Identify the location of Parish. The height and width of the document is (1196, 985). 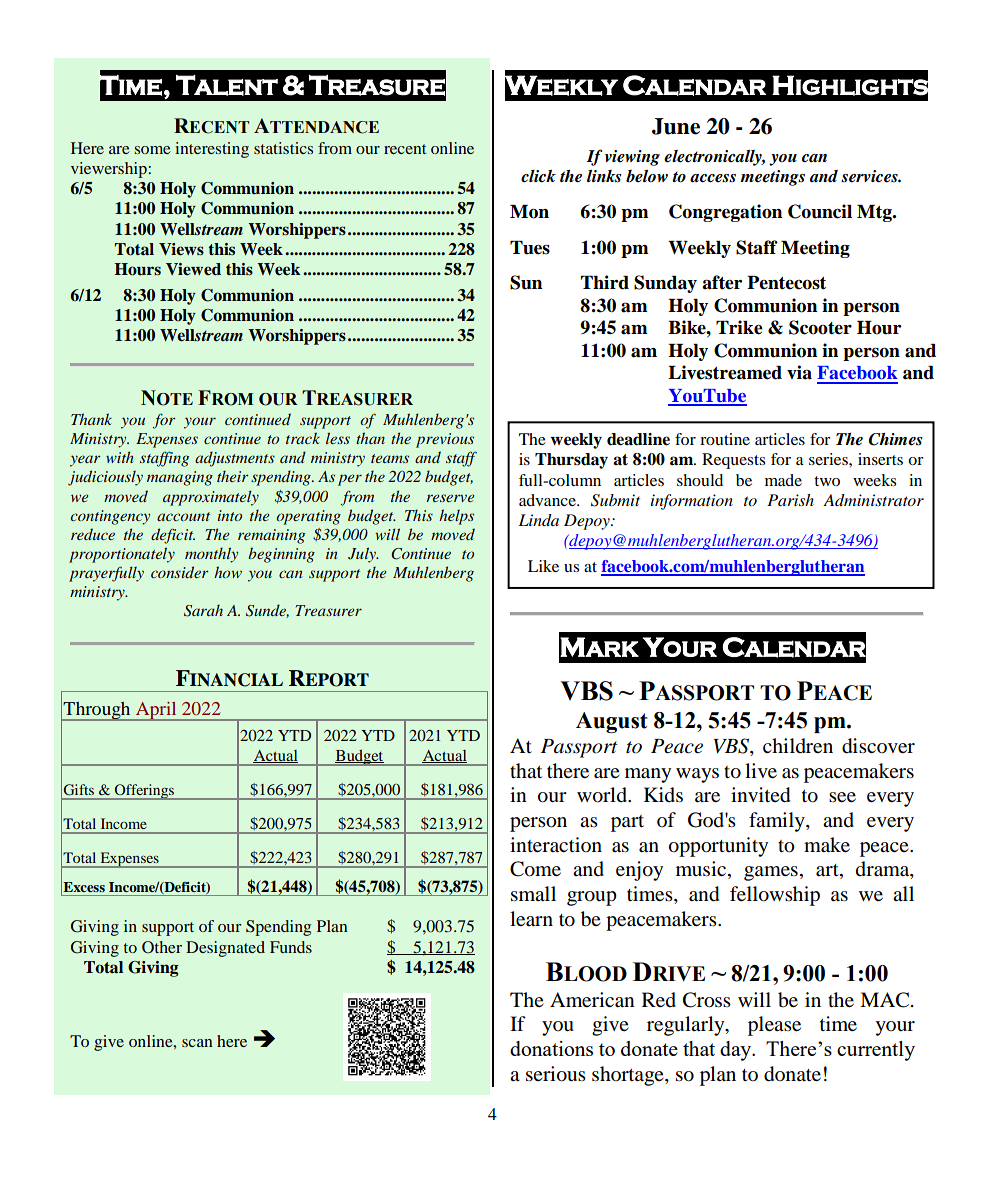
(790, 500).
